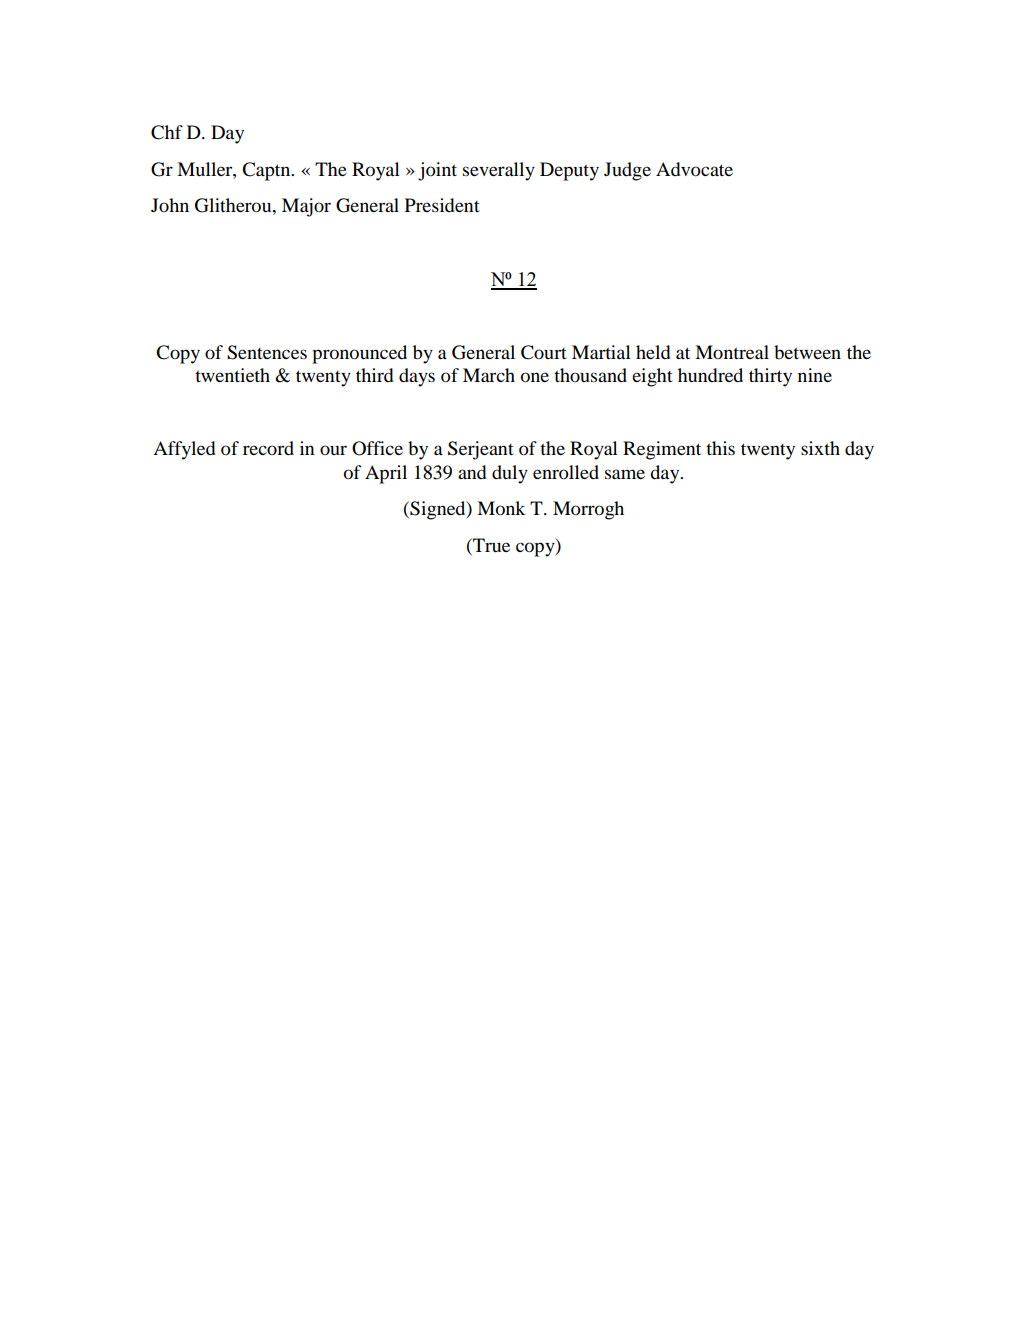 The height and width of the screenshot is (1331, 1028). I want to click on one, so click(535, 377).
